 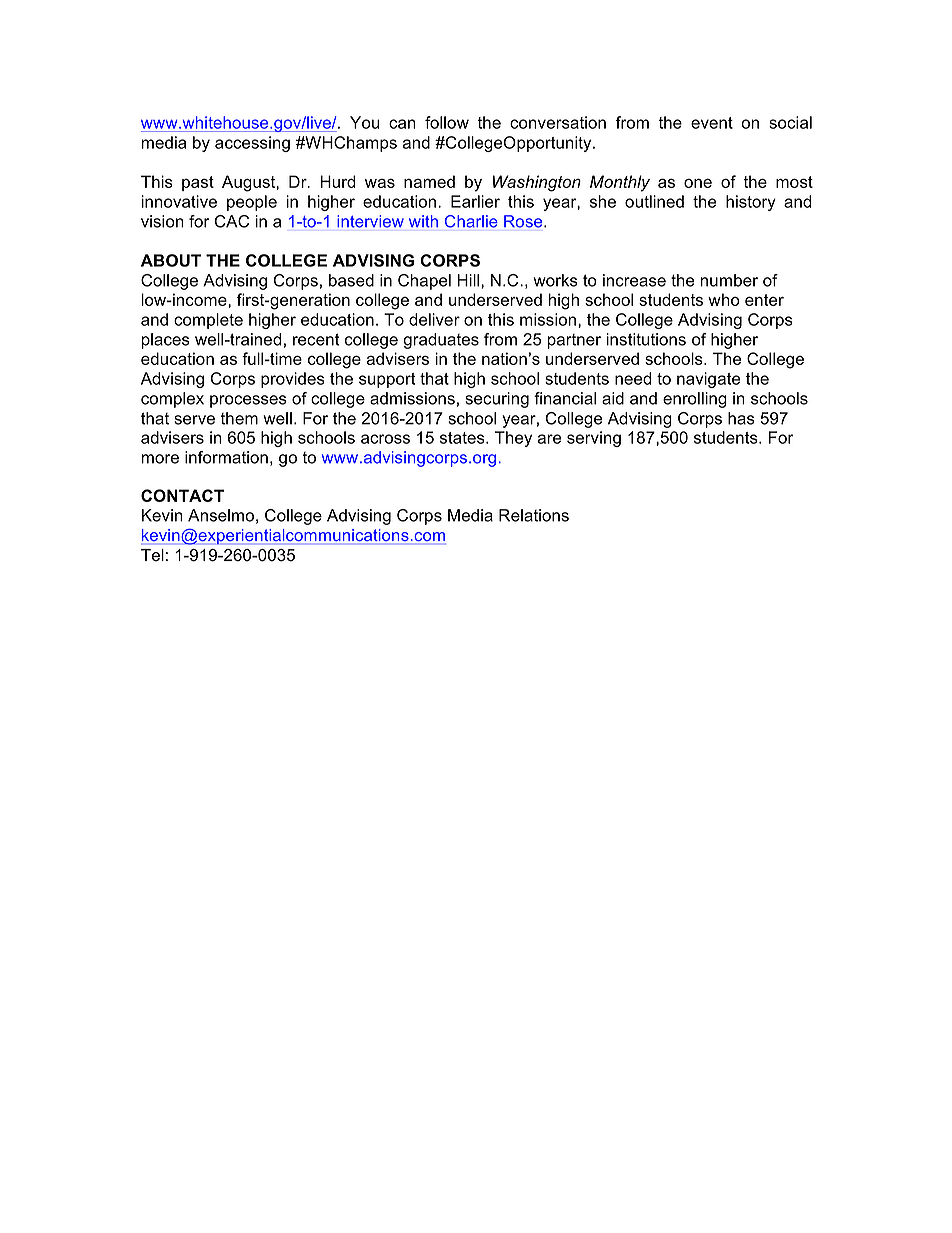 I want to click on Tel, so click(x=152, y=555).
